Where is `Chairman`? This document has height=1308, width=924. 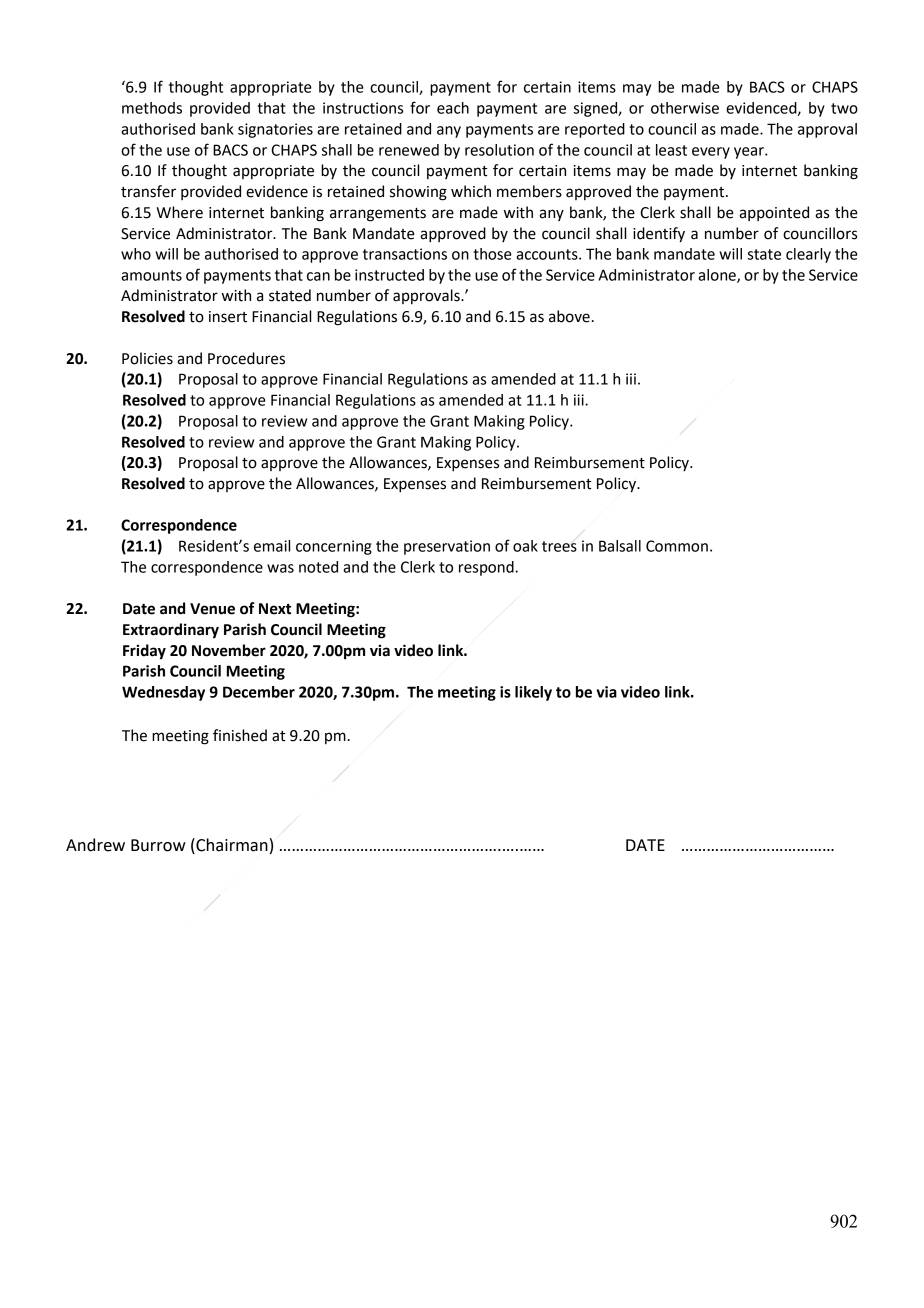 Chairman is located at coordinates (231, 845).
